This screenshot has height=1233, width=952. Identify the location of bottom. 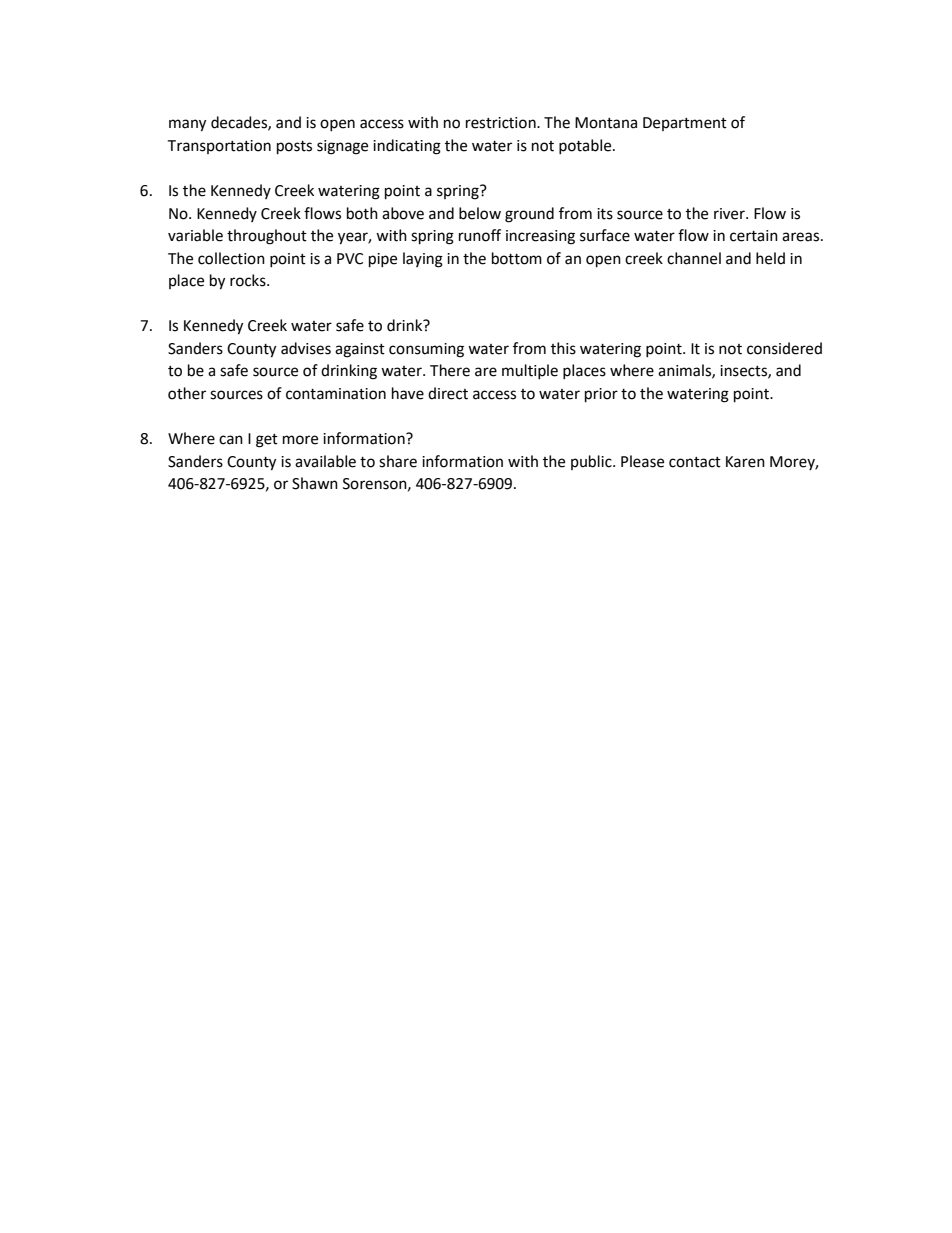
(517, 258).
